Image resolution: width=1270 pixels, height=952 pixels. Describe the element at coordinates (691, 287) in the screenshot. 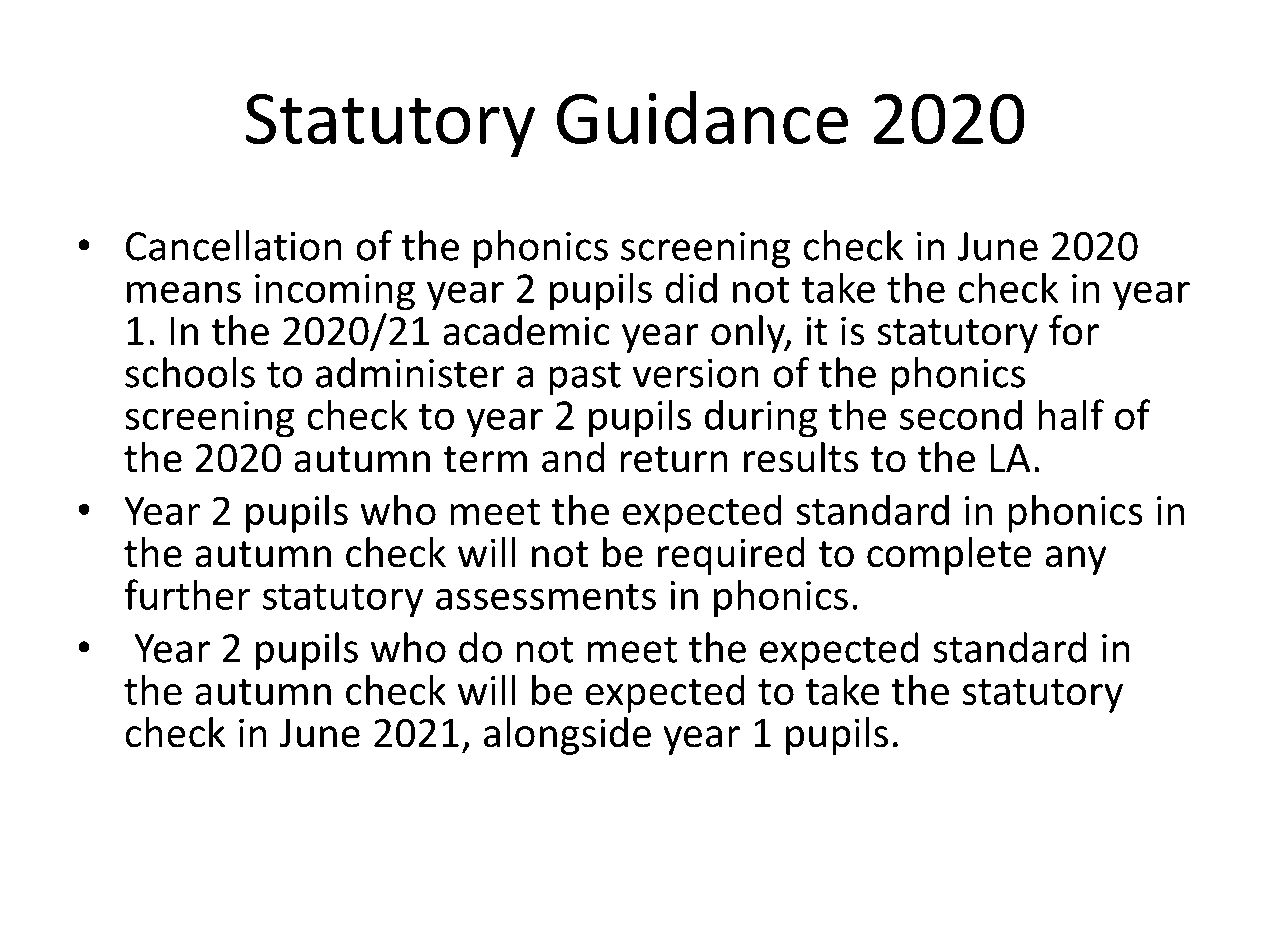

I see `did` at that location.
